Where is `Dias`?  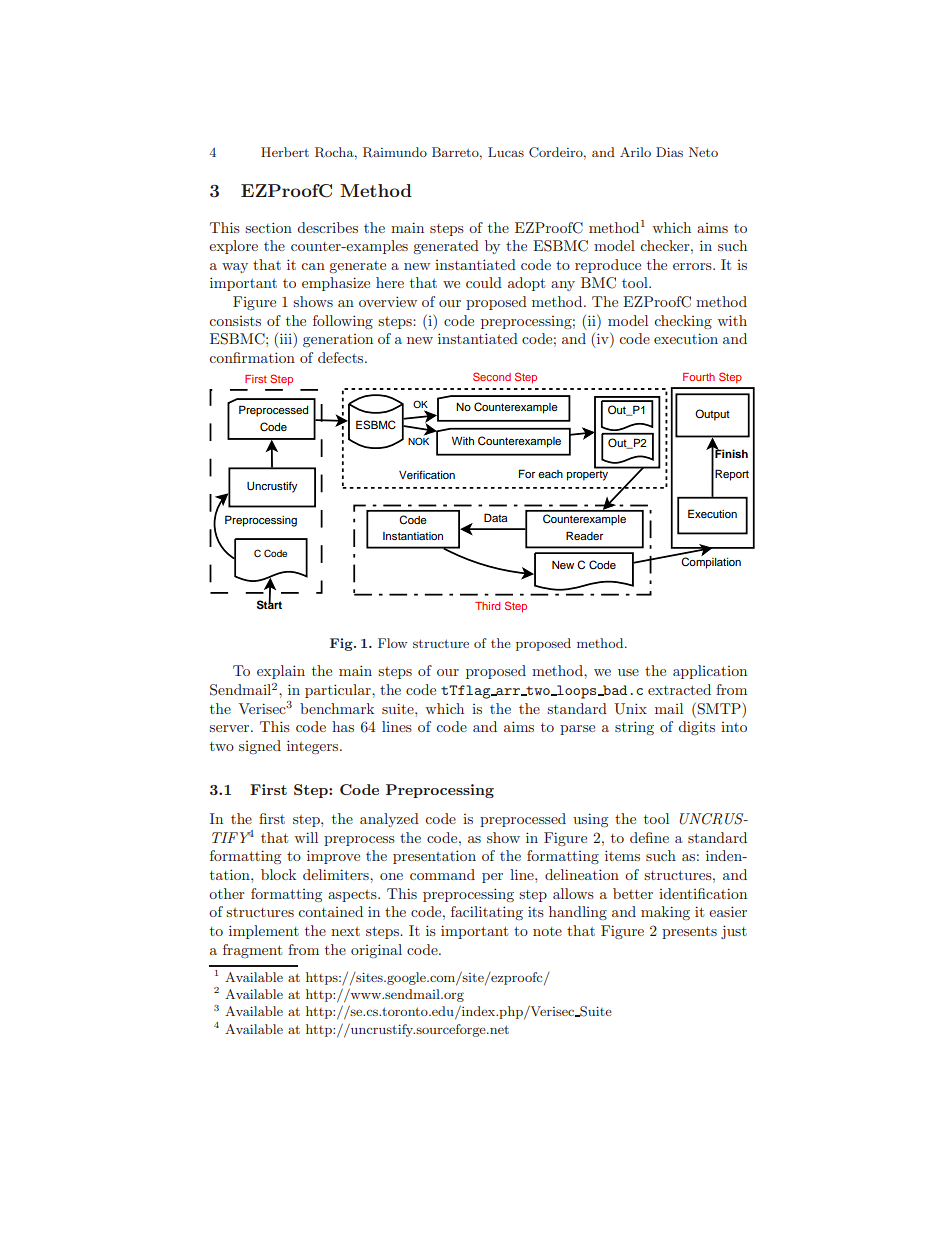 Dias is located at coordinates (669, 152).
